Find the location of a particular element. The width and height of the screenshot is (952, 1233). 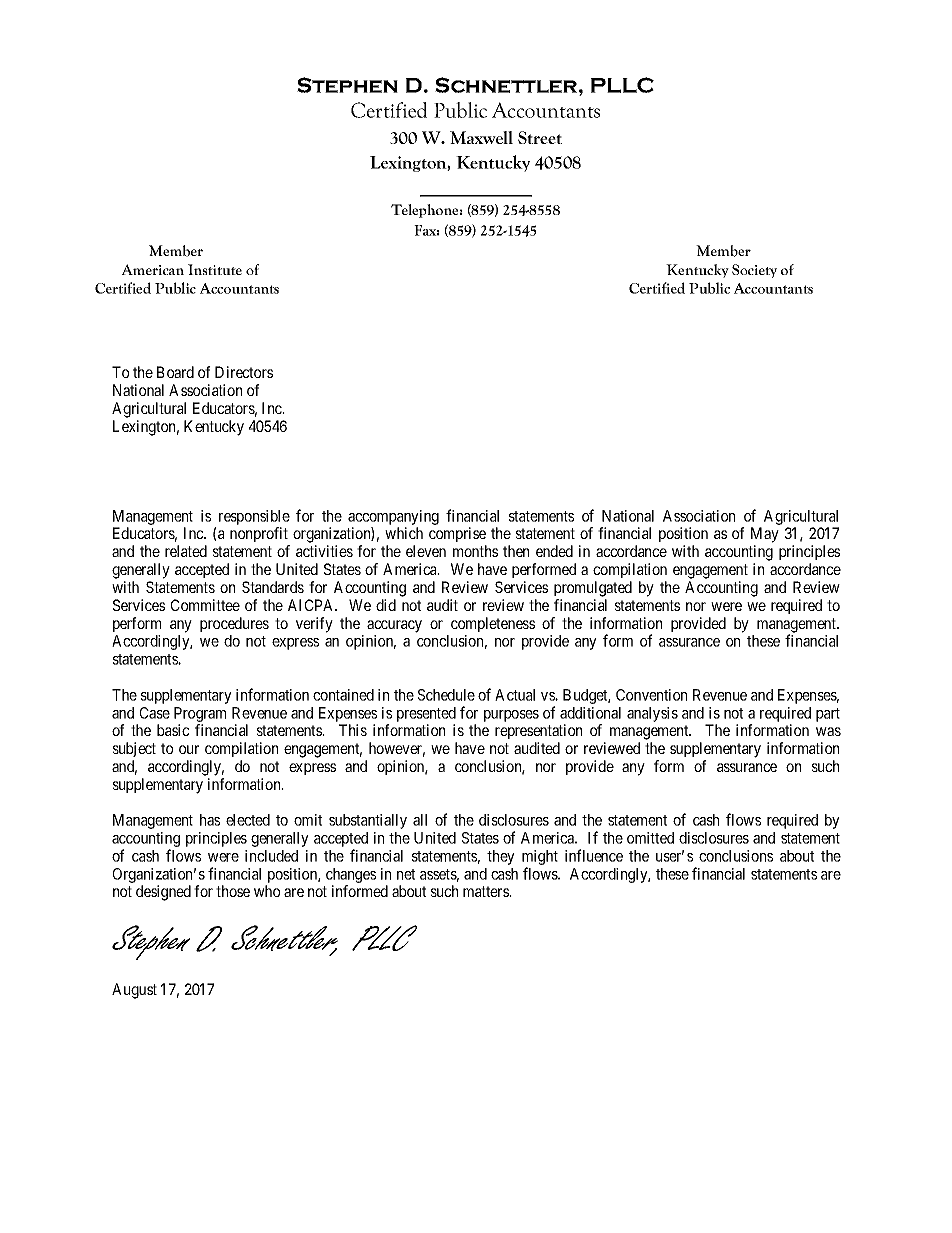

Directors is located at coordinates (244, 372).
